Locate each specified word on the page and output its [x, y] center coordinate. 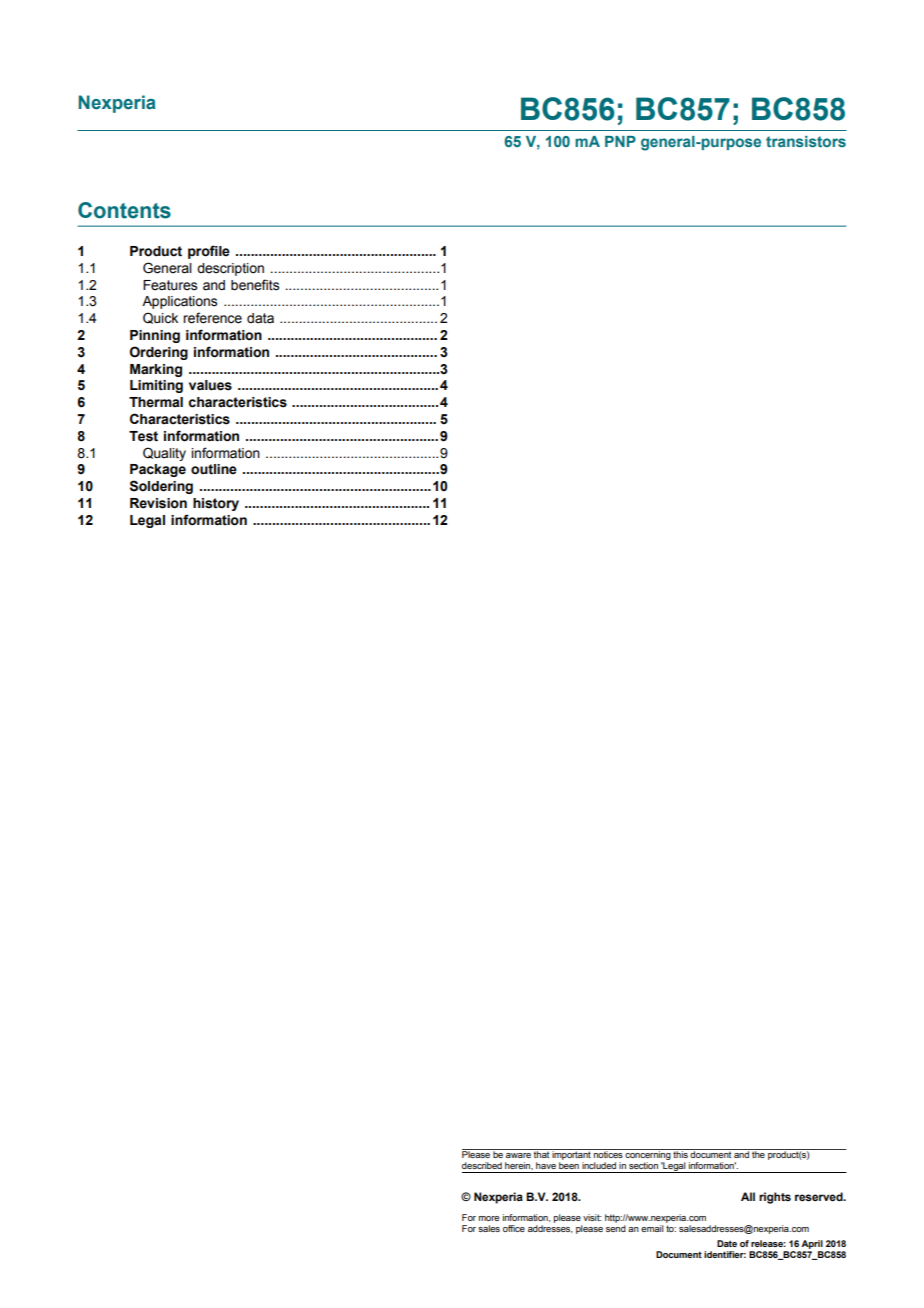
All [748, 1196]
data [260, 318]
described [482, 1165]
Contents [124, 210]
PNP [620, 141]
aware [518, 1155]
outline [214, 469]
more [489, 1218]
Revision [158, 503]
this [681, 1153]
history [216, 504]
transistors [806, 141]
